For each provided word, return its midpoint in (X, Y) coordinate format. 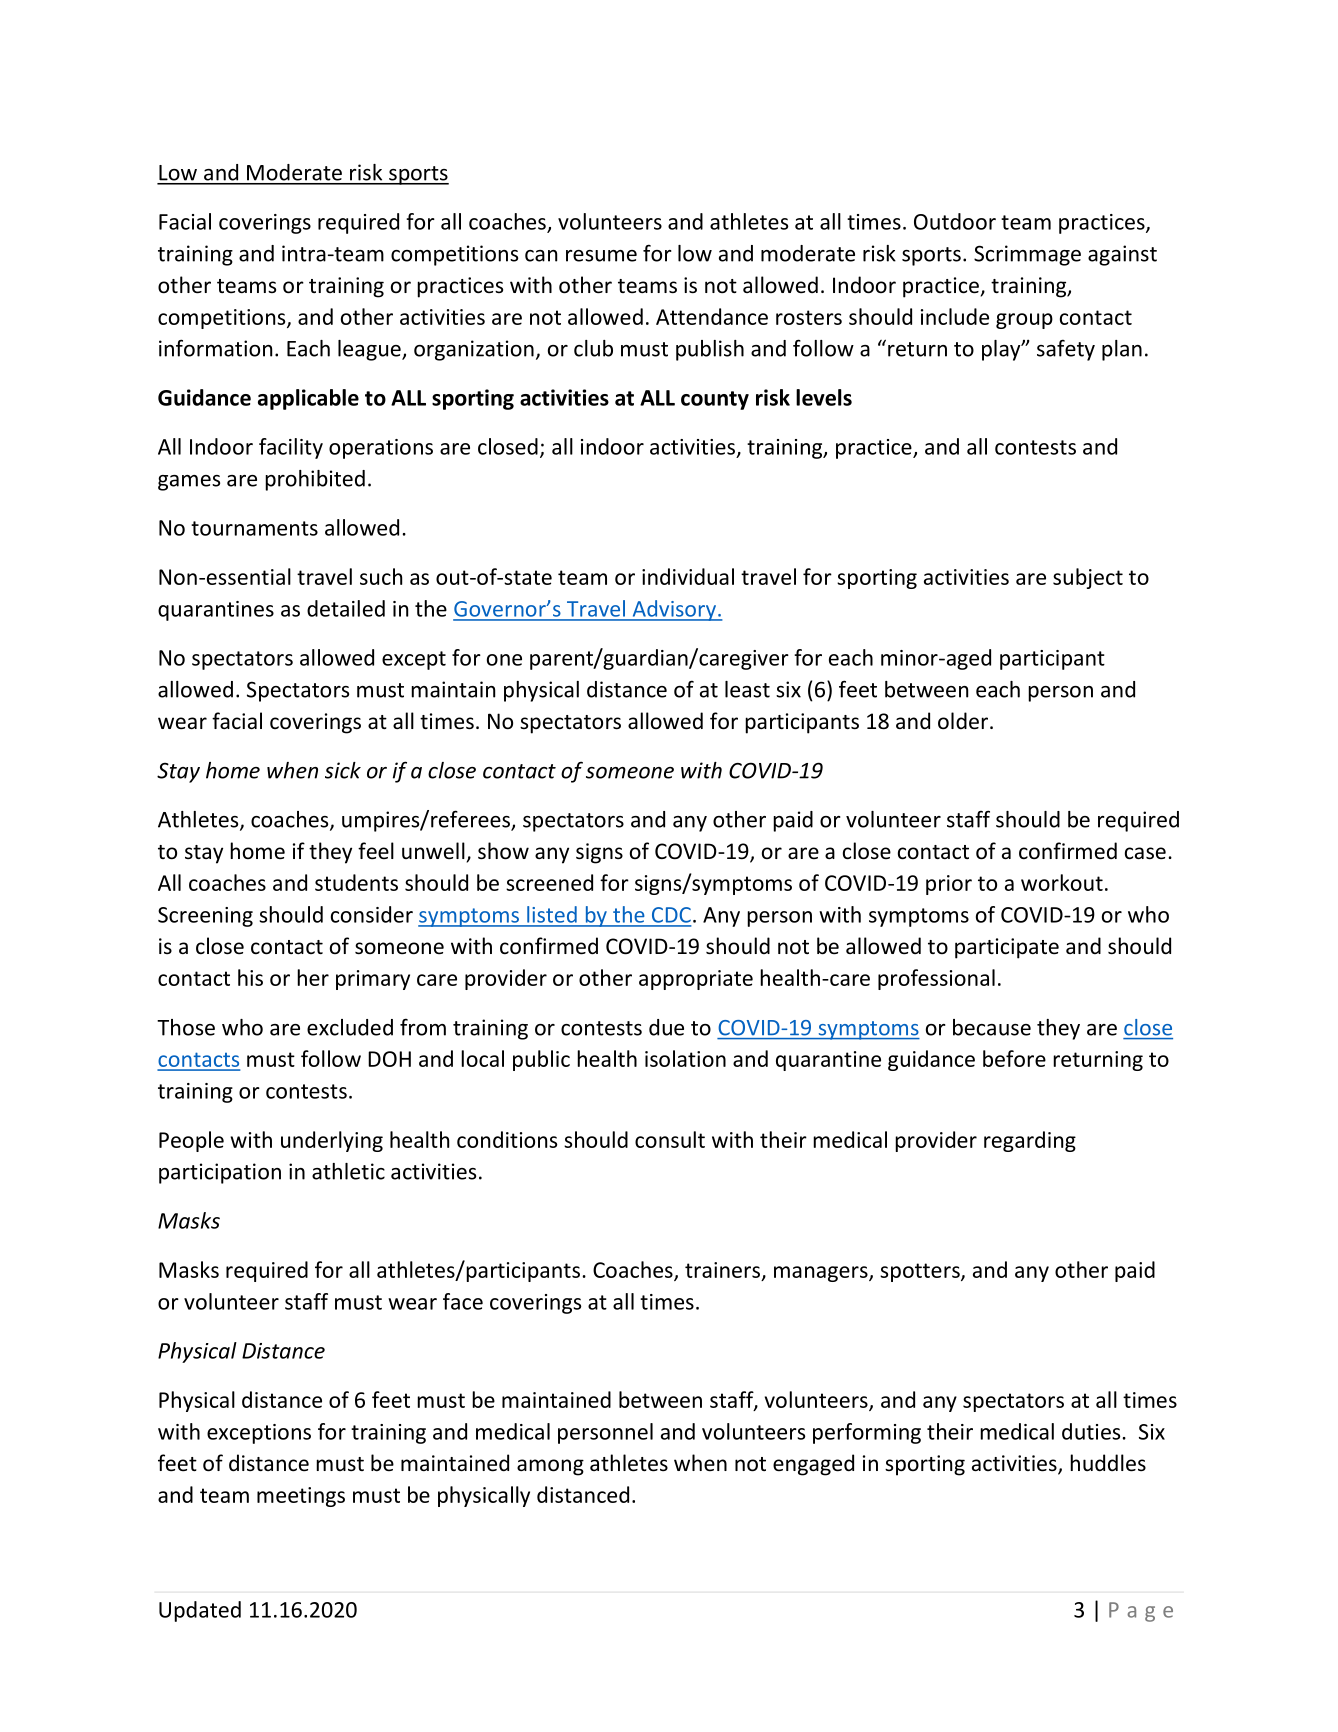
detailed (346, 608)
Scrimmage (1027, 255)
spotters (921, 1272)
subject (1088, 578)
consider (372, 914)
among (550, 1467)
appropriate (696, 980)
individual (688, 576)
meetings (301, 1497)
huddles (1108, 1463)
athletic (348, 1171)
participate (1007, 948)
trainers (722, 1270)
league (370, 350)
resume (601, 256)
